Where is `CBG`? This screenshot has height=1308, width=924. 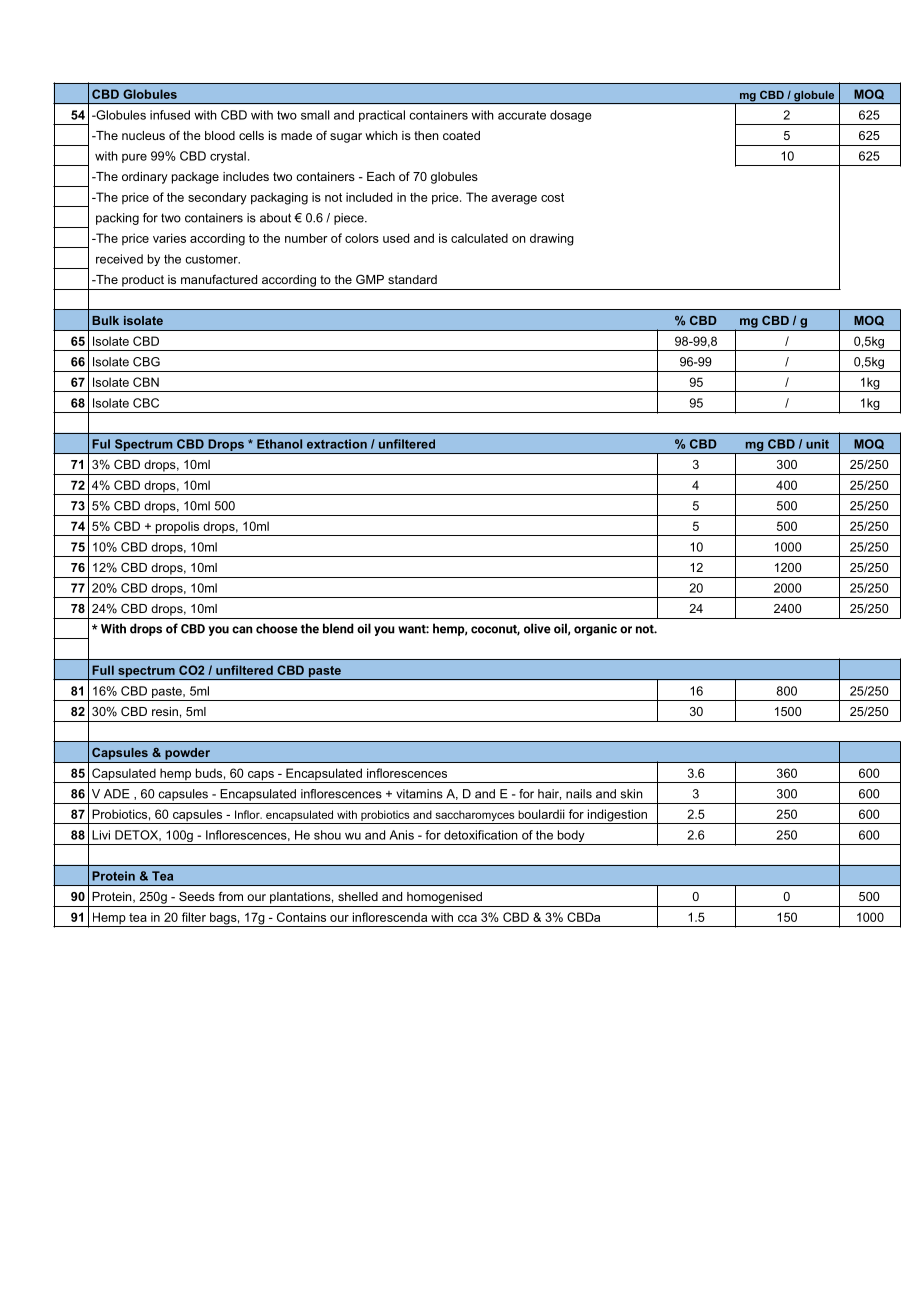
CBG is located at coordinates (146, 362).
